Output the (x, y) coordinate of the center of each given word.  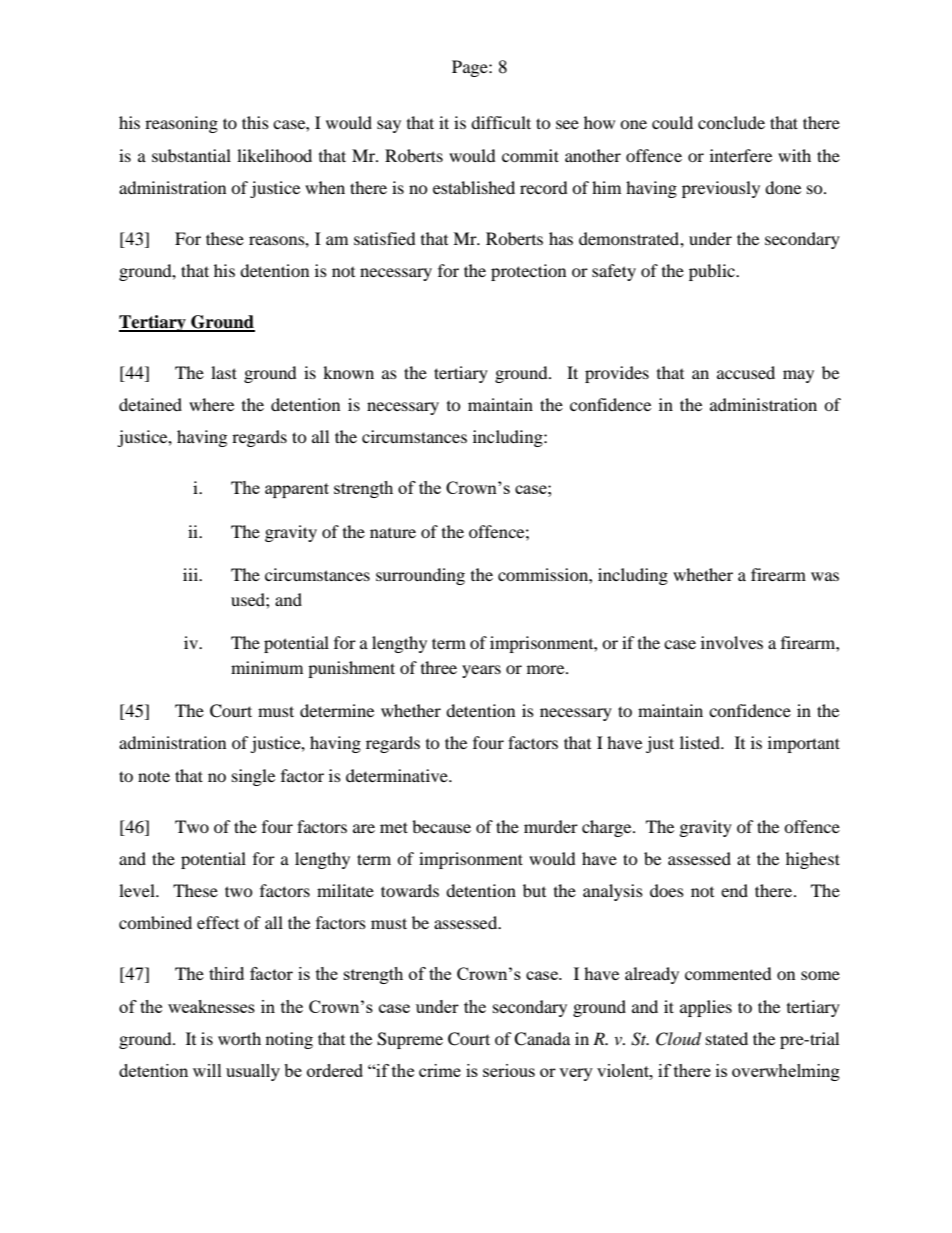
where (211, 404)
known (348, 372)
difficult (501, 122)
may (798, 376)
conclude (731, 122)
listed (701, 742)
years (481, 671)
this (255, 122)
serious (509, 1070)
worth (239, 1038)
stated (727, 1038)
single (253, 777)
